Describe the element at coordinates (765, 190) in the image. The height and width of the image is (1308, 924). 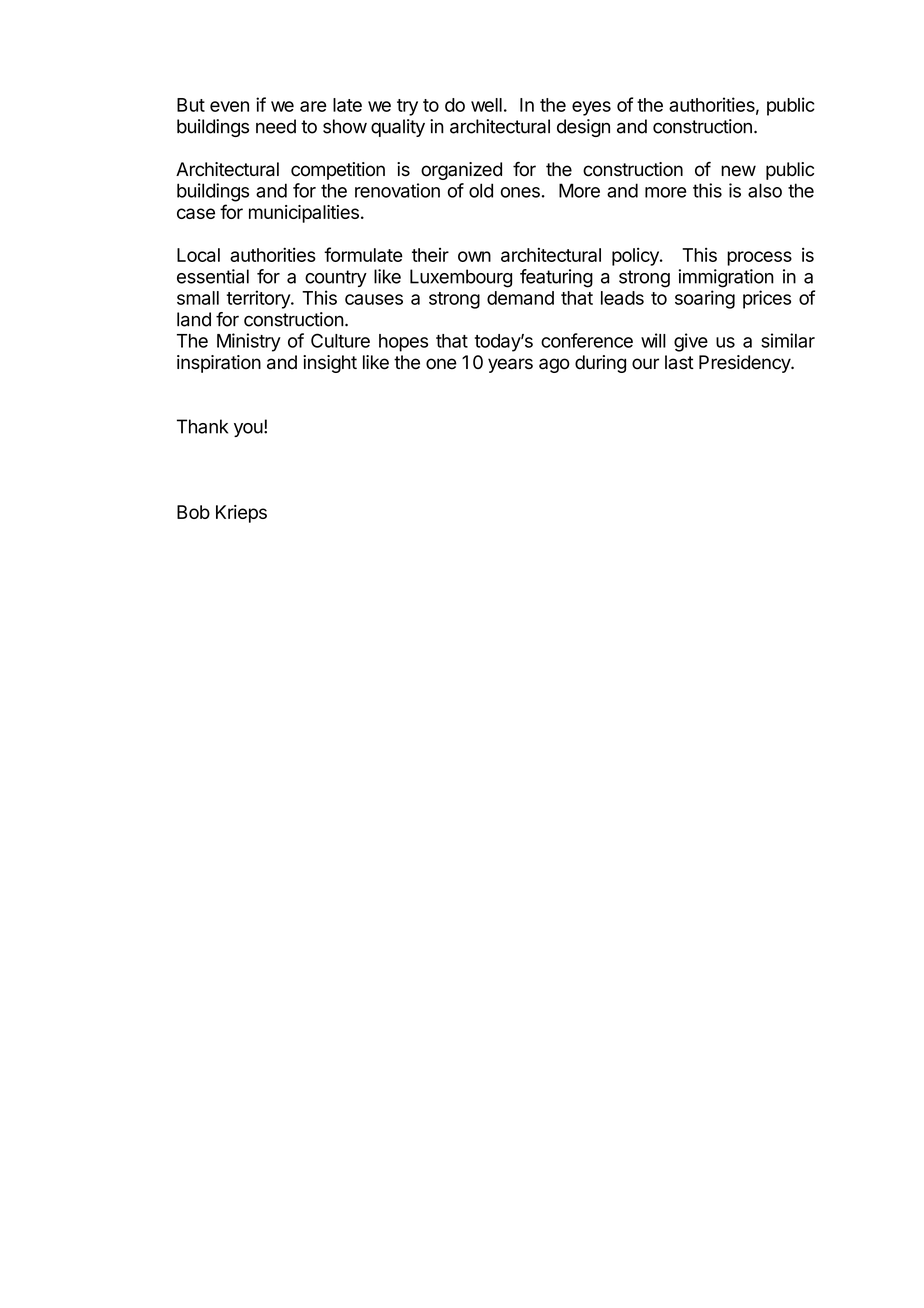
I see `also` at that location.
